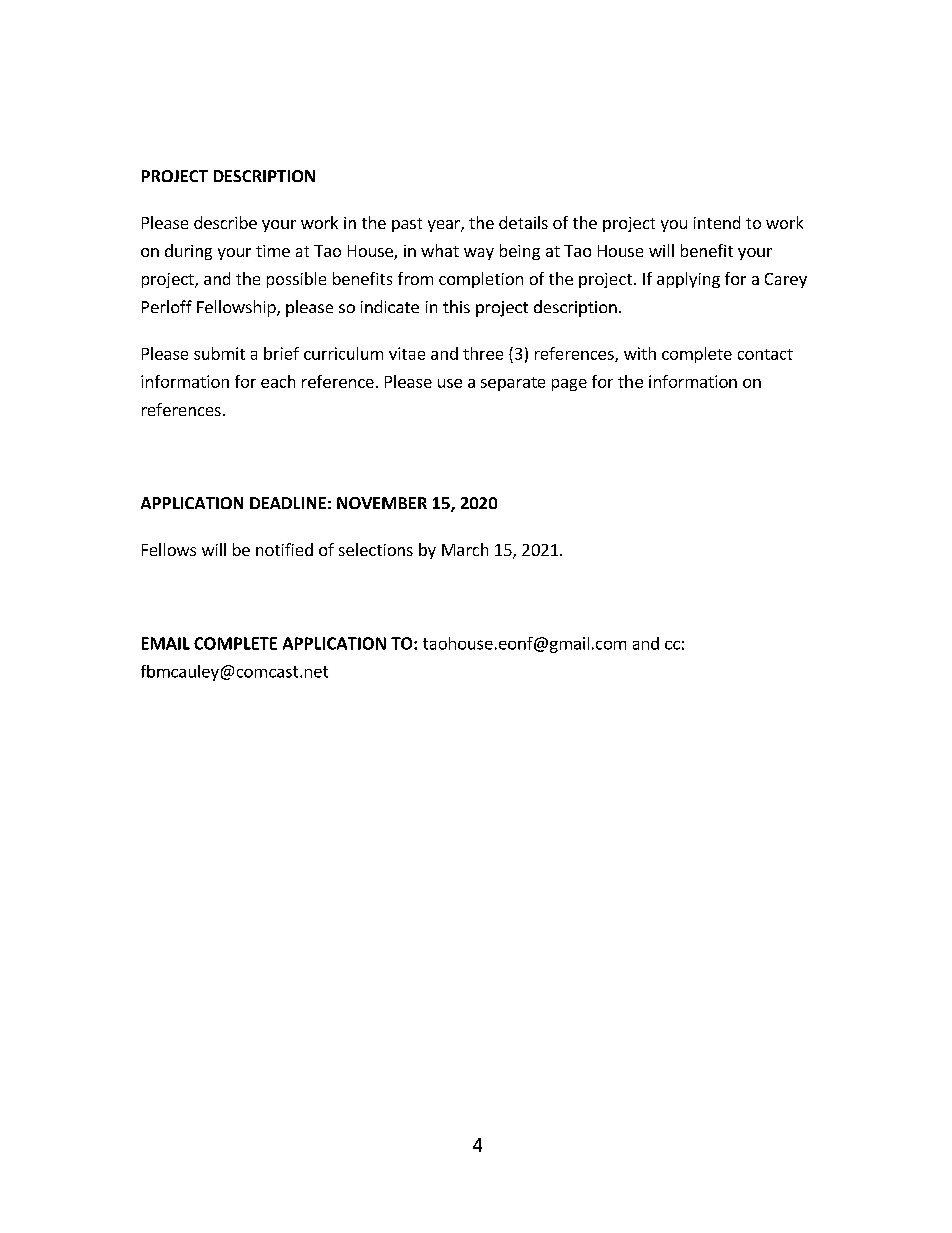  Describe the element at coordinates (376, 549) in the screenshot. I see `selections` at that location.
